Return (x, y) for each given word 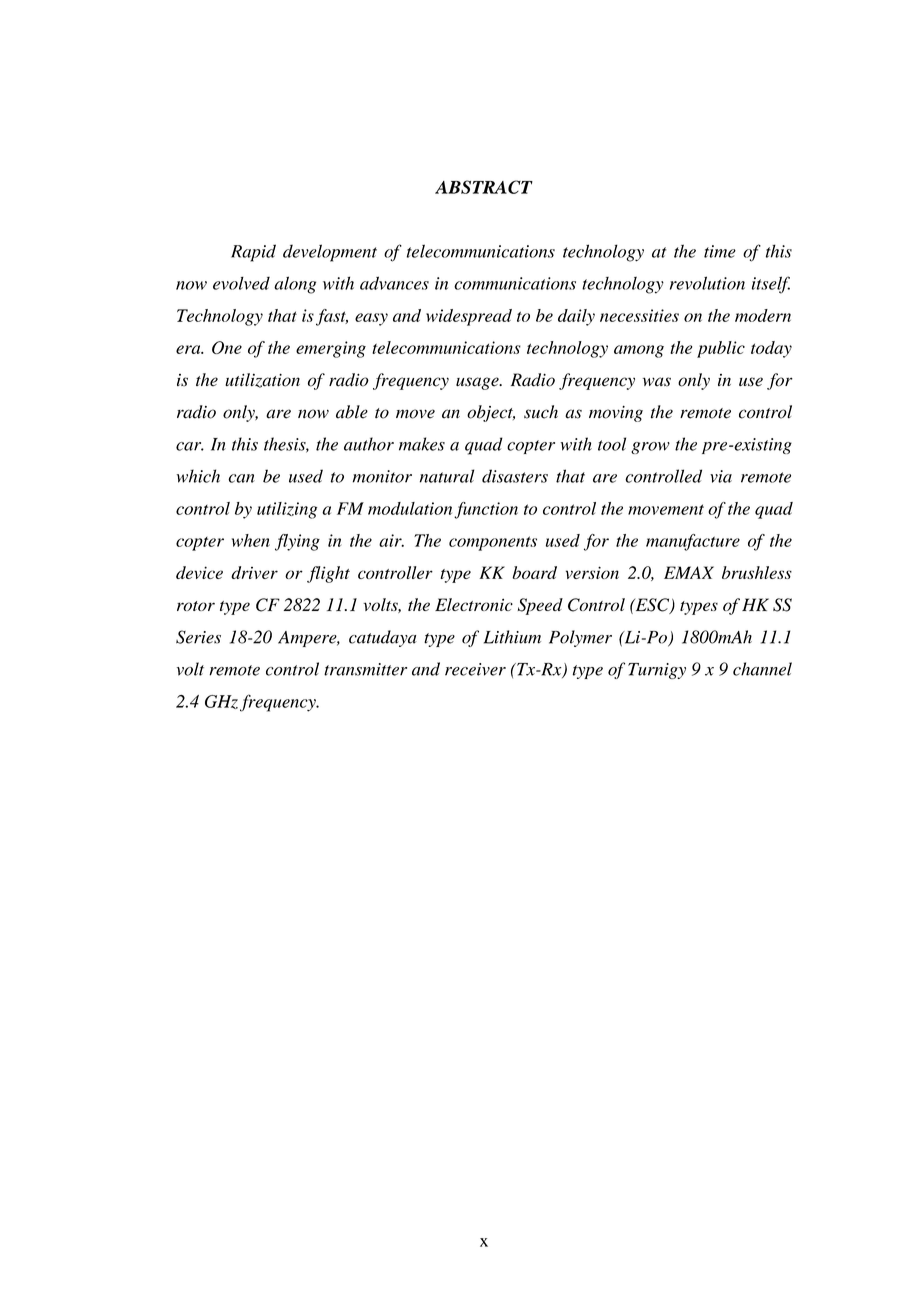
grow (650, 448)
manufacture (693, 542)
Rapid (253, 253)
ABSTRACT (484, 187)
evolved (241, 283)
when (251, 540)
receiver (475, 669)
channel (762, 669)
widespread (469, 317)
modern (763, 315)
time (720, 251)
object (491, 413)
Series (198, 637)
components (493, 543)
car (190, 446)
